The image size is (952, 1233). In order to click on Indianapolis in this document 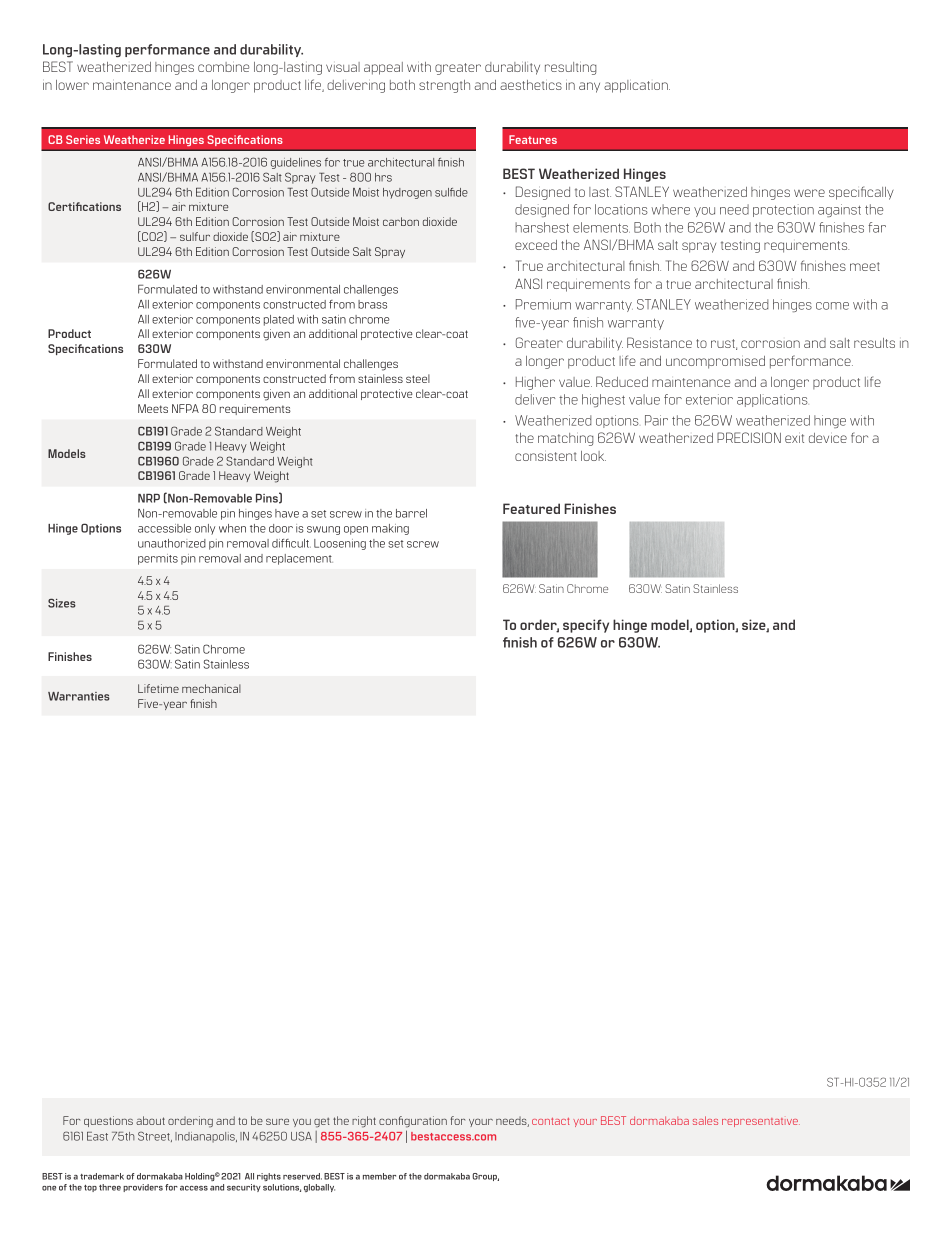, I will do `click(206, 1137)`.
